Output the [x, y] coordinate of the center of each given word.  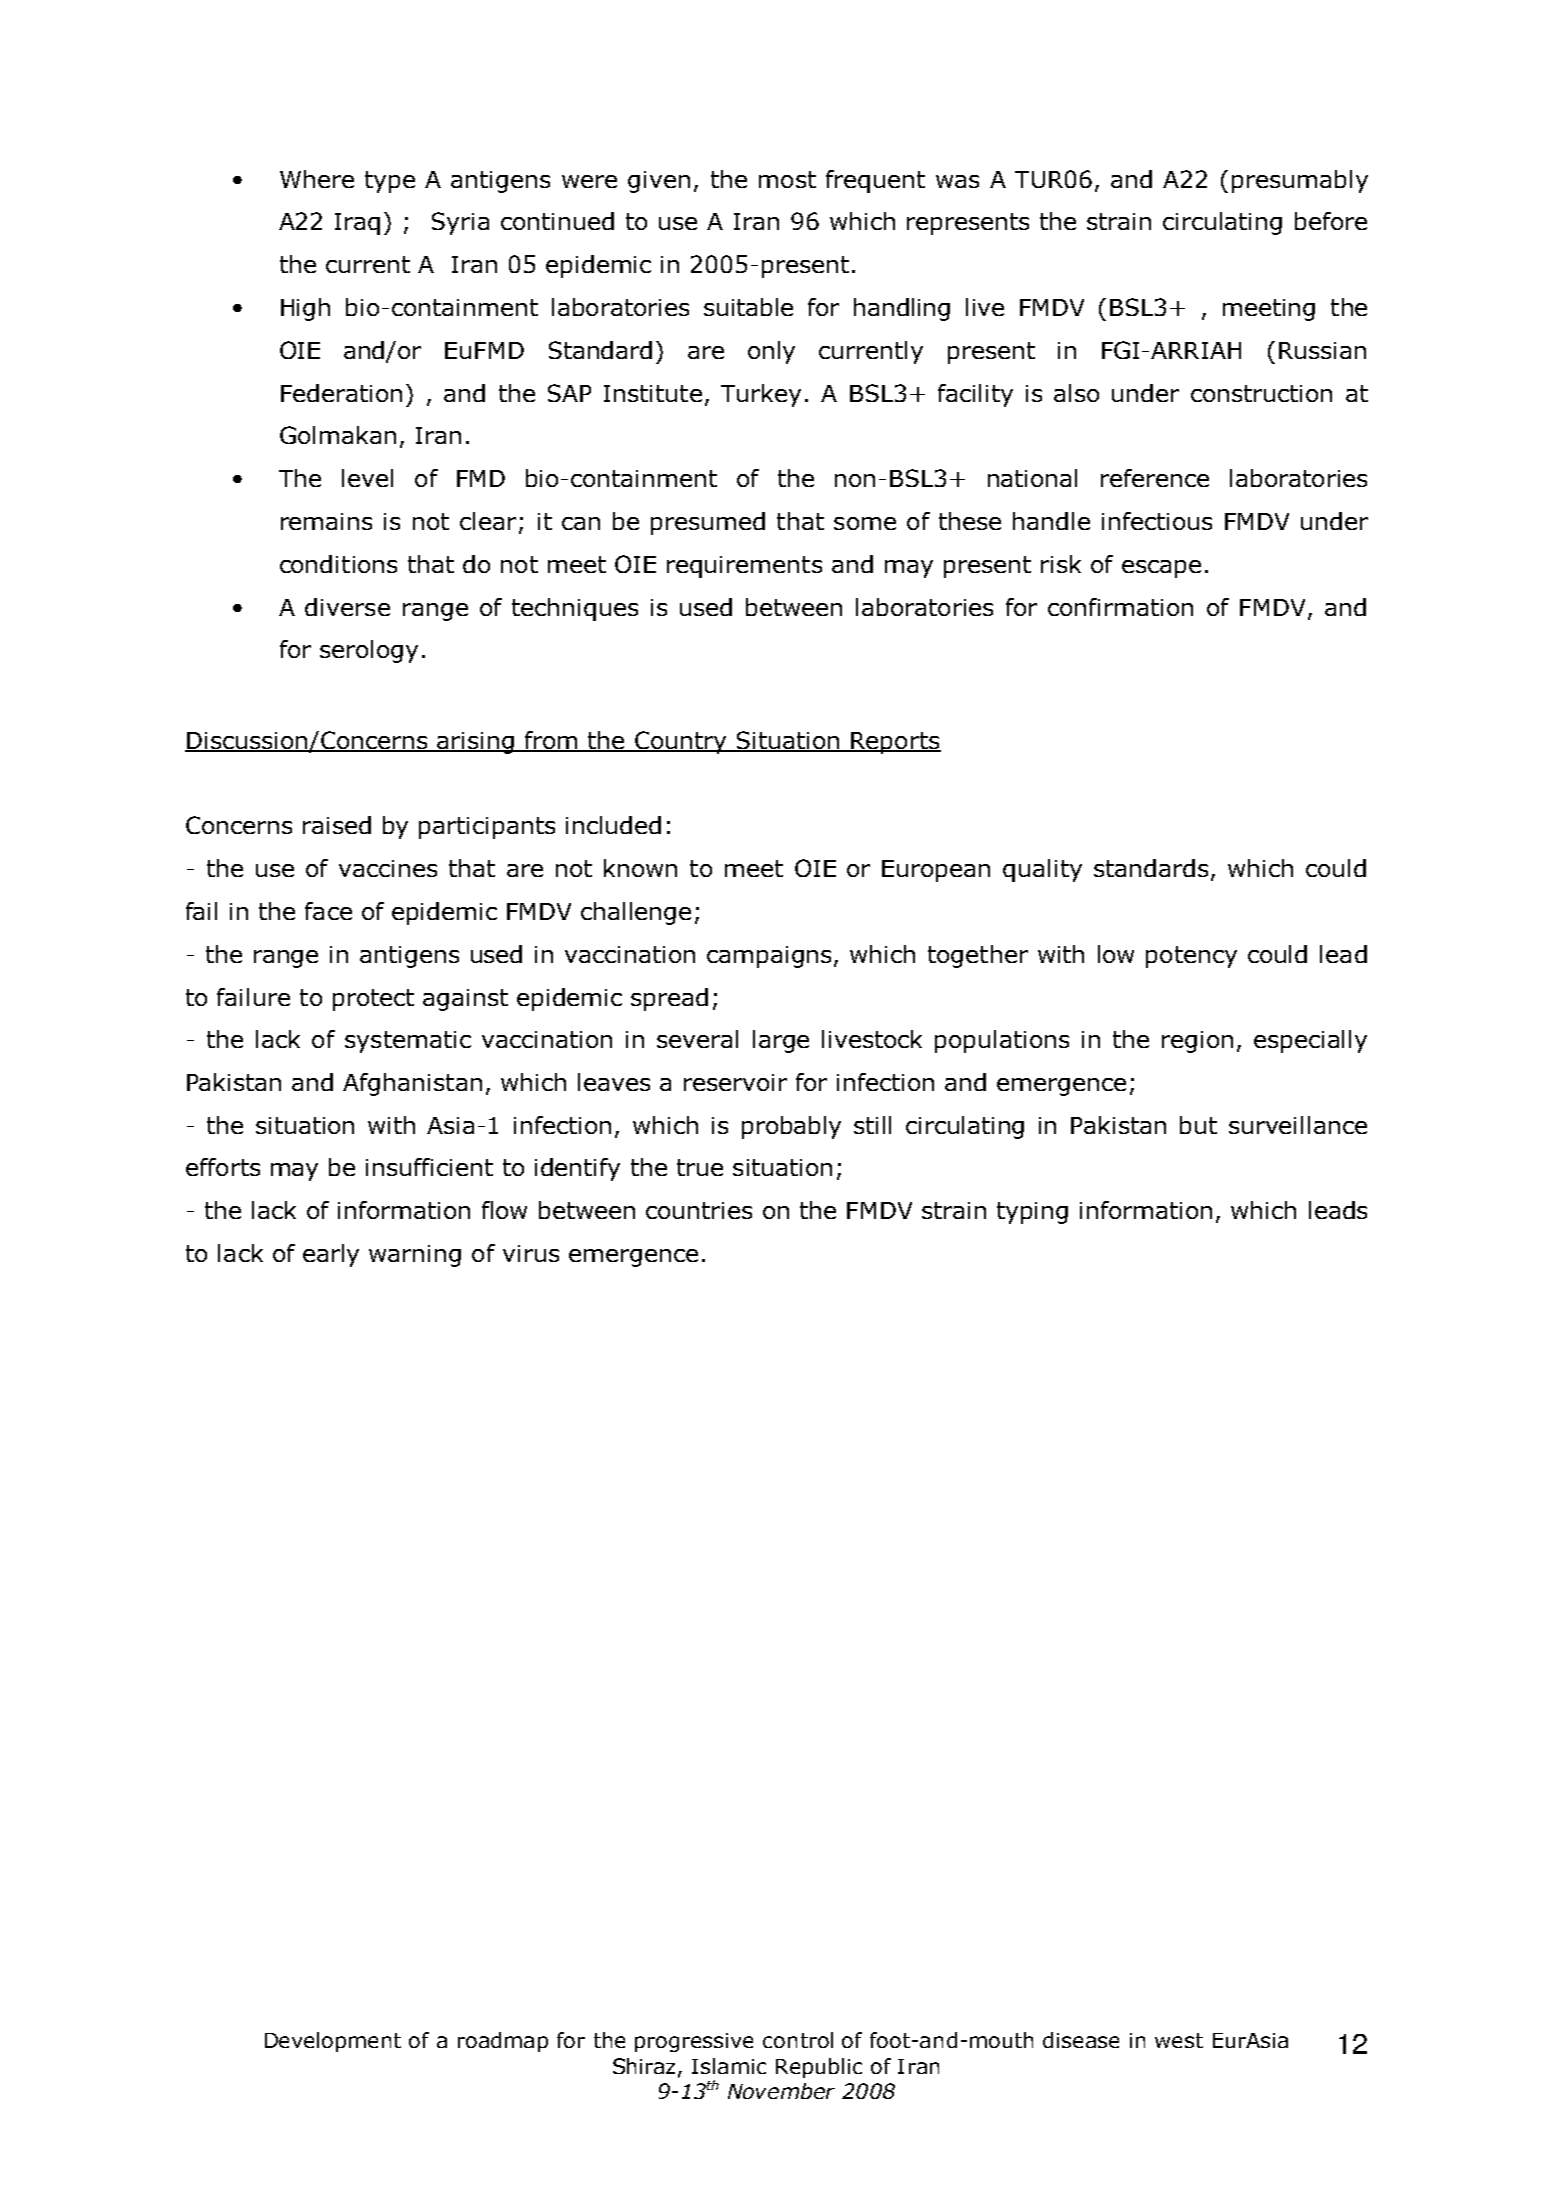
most [787, 179]
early [331, 1255]
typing [1032, 1213]
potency [1191, 957]
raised [337, 825]
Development [333, 2042]
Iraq [357, 224]
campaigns [769, 957]
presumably [1300, 181]
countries [699, 1210]
